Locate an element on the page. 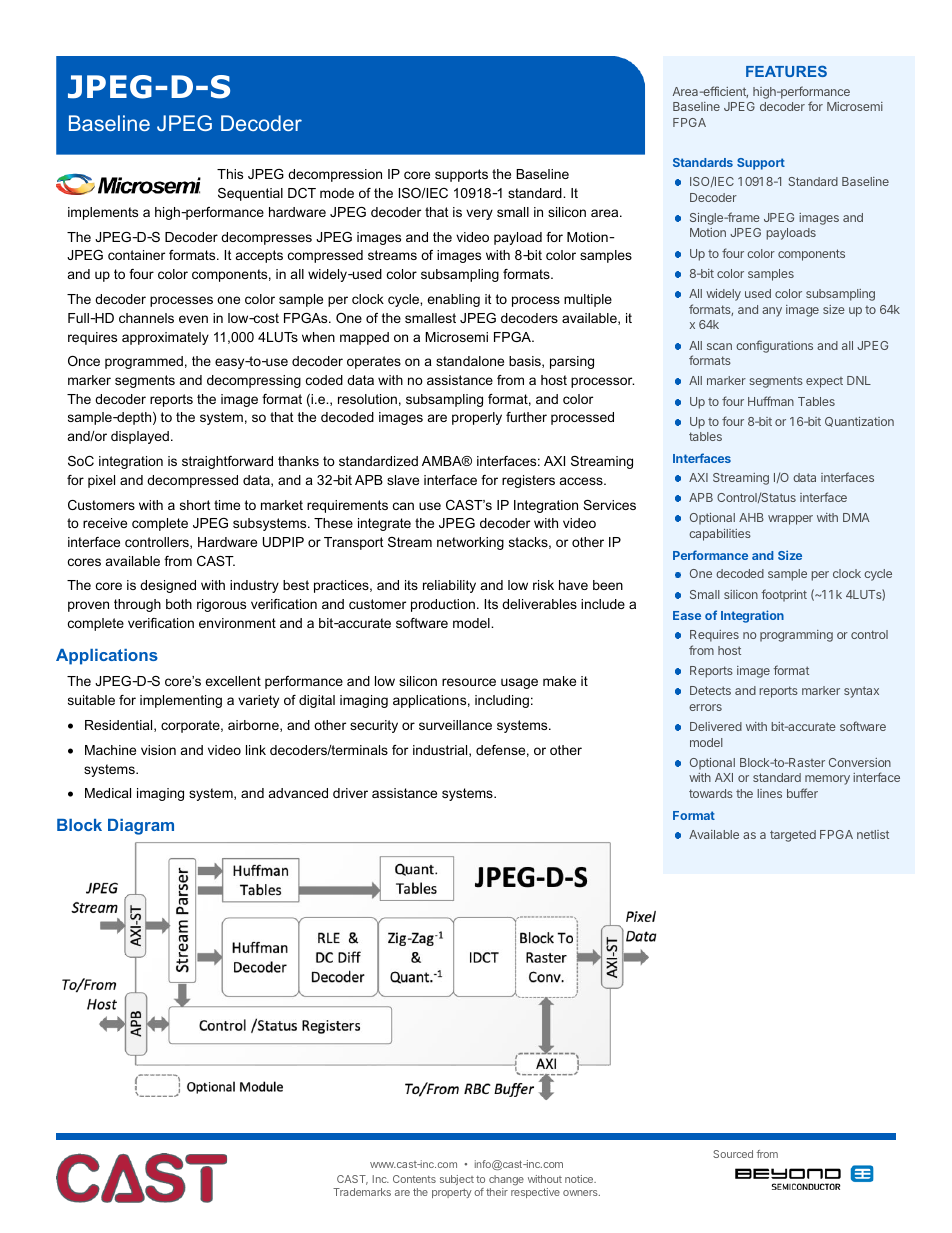 This image has width=952, height=1233. both is located at coordinates (179, 604).
